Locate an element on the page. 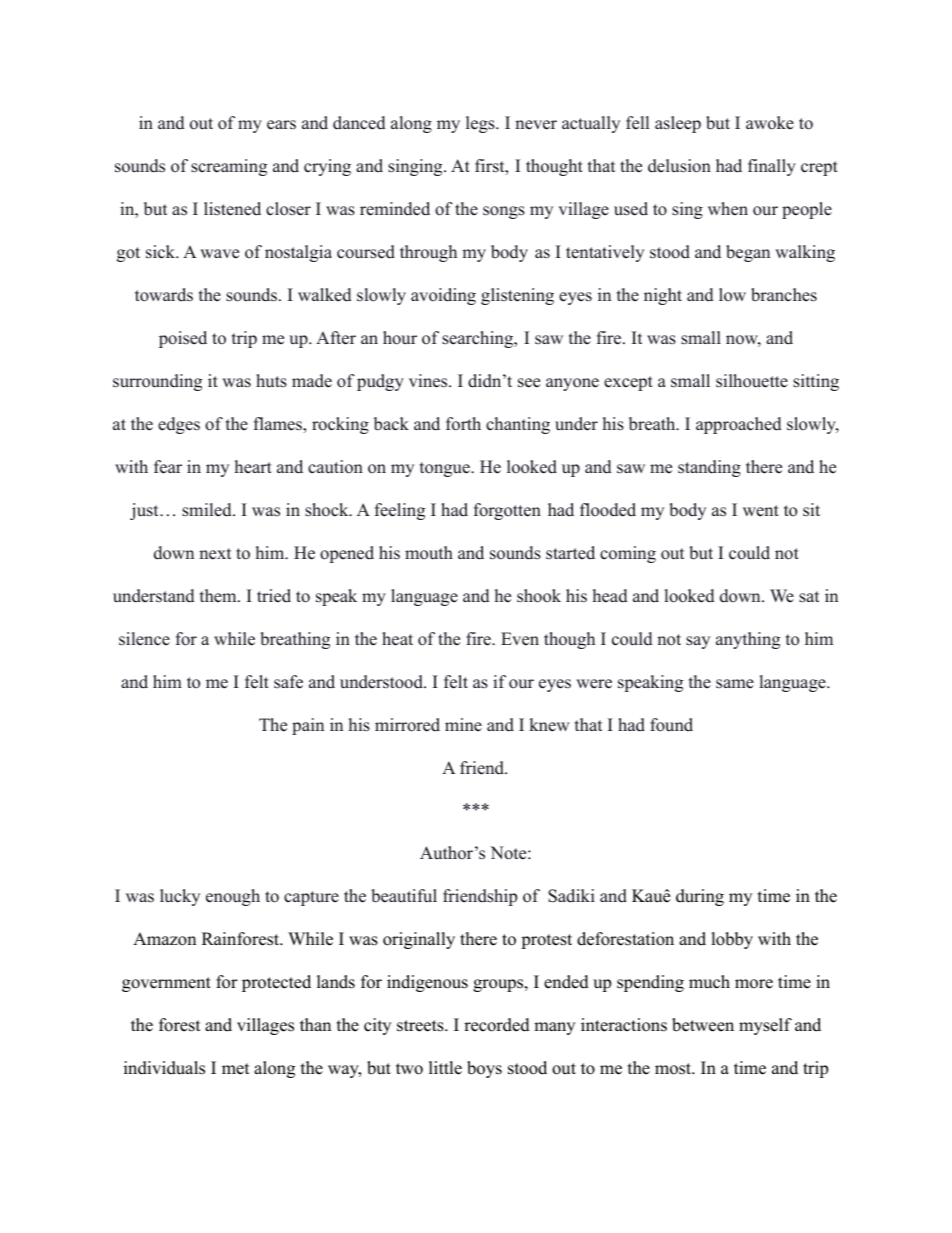 The image size is (952, 1233). legs is located at coordinates (481, 124).
